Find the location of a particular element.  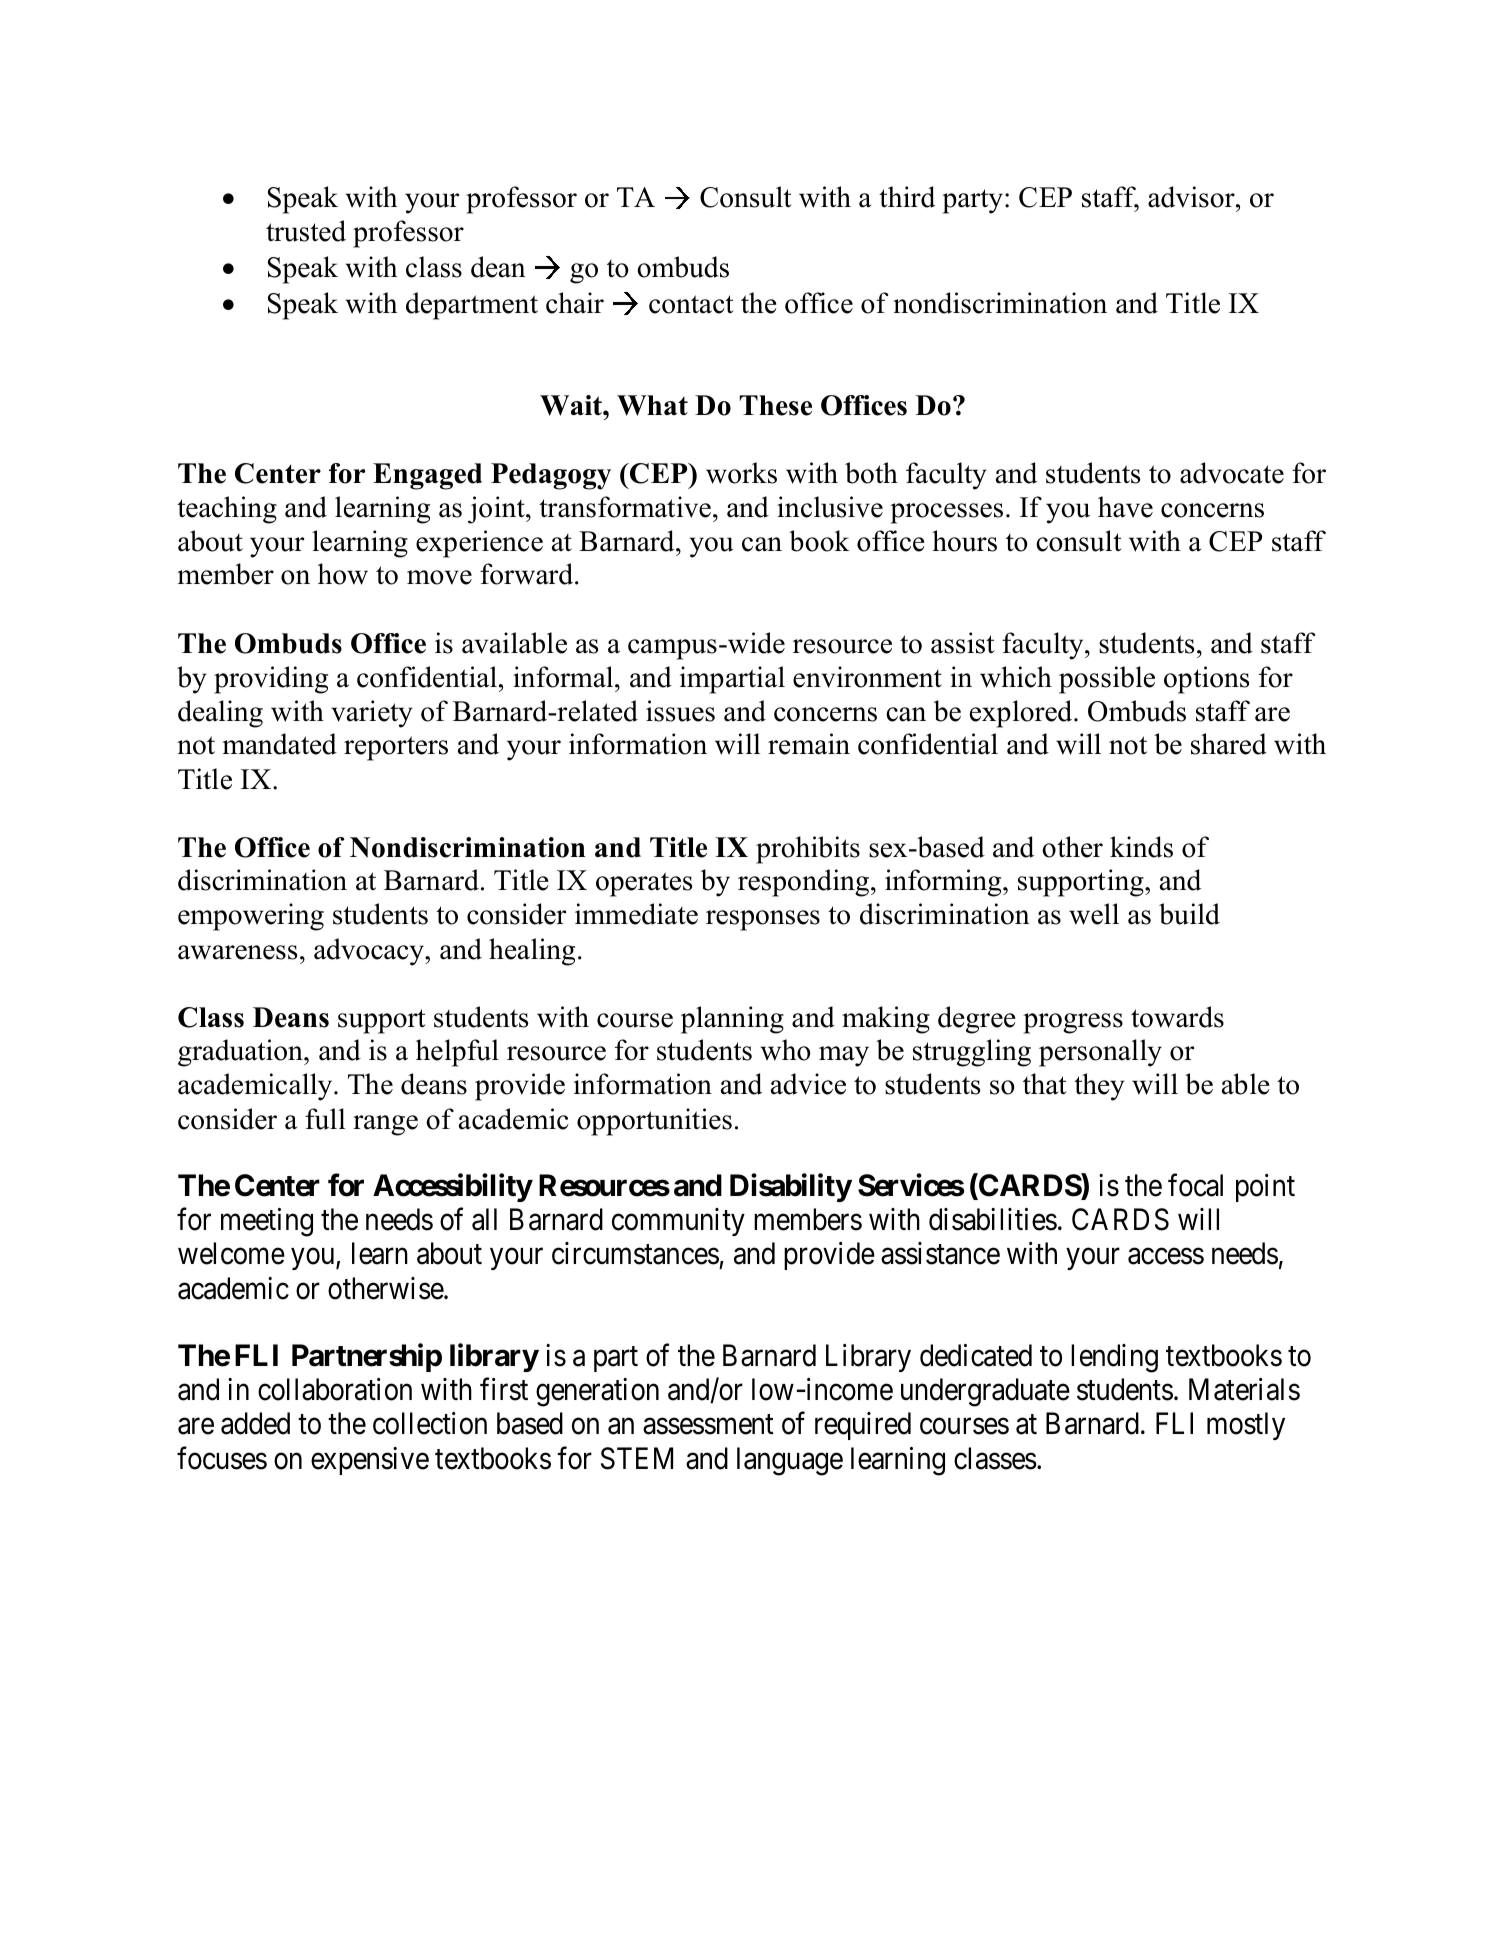

collaboration is located at coordinates (335, 1389).
